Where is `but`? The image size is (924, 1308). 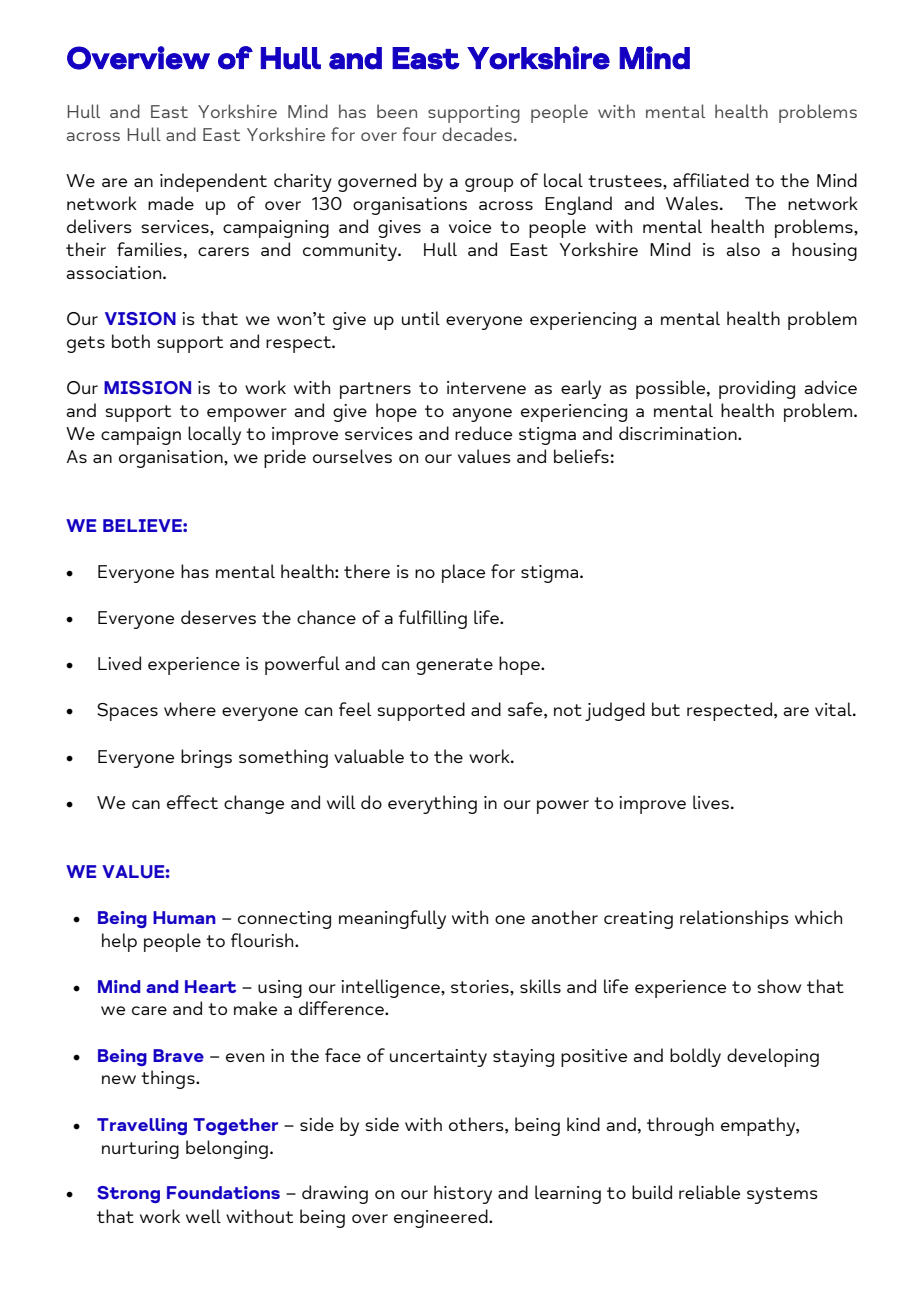
but is located at coordinates (666, 709).
